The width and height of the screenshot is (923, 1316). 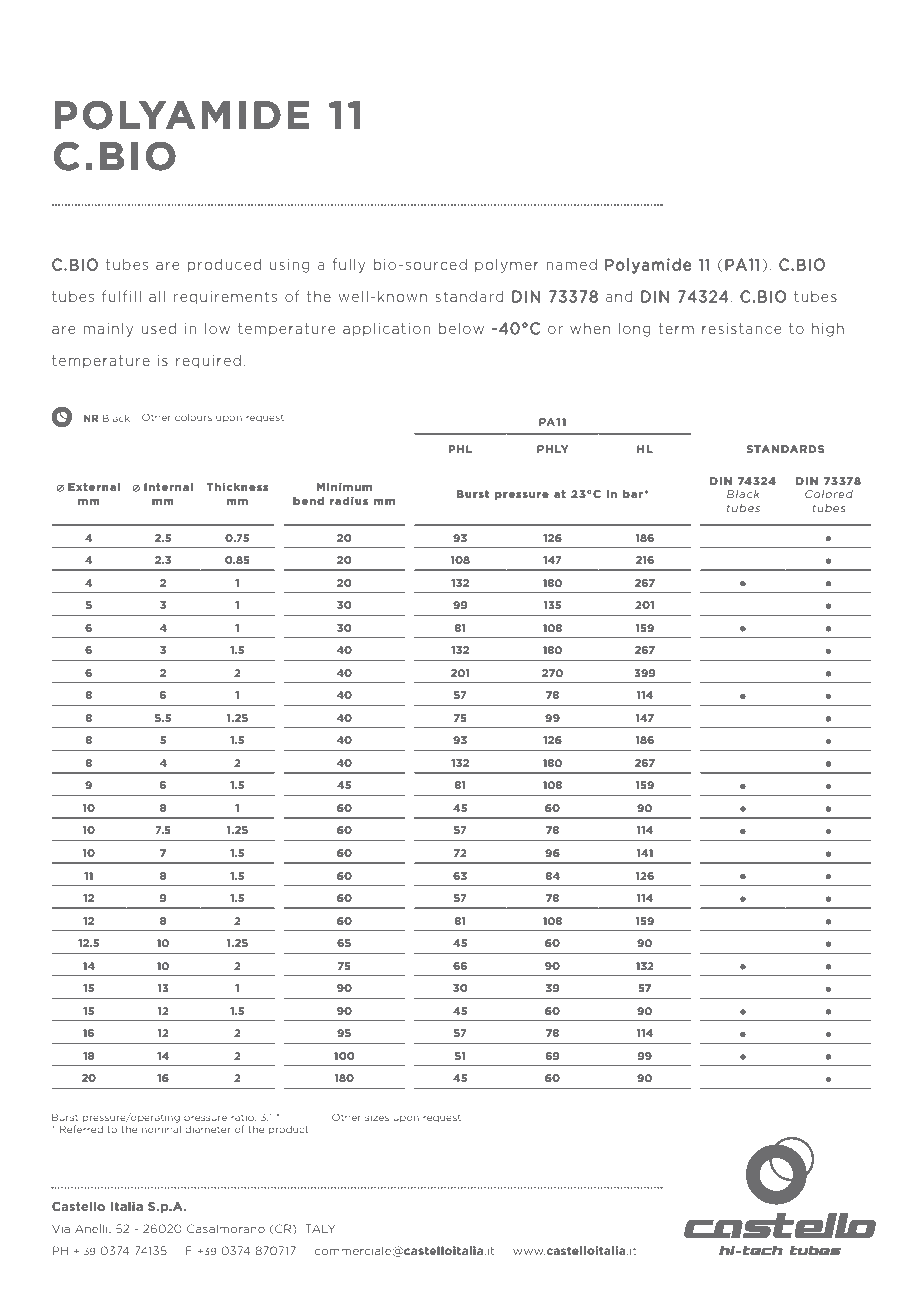 I want to click on below, so click(x=461, y=328).
